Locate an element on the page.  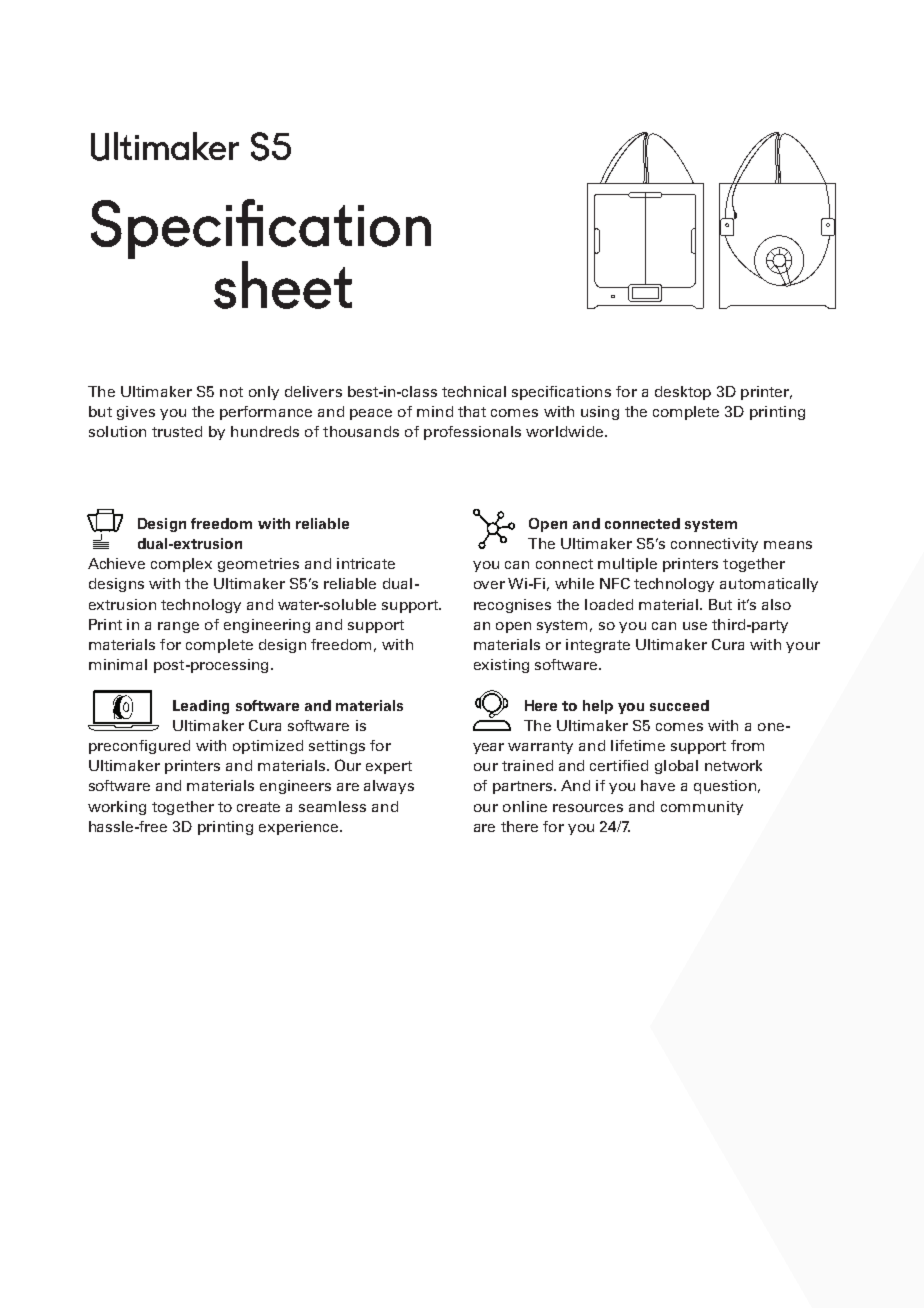
existing is located at coordinates (501, 666).
